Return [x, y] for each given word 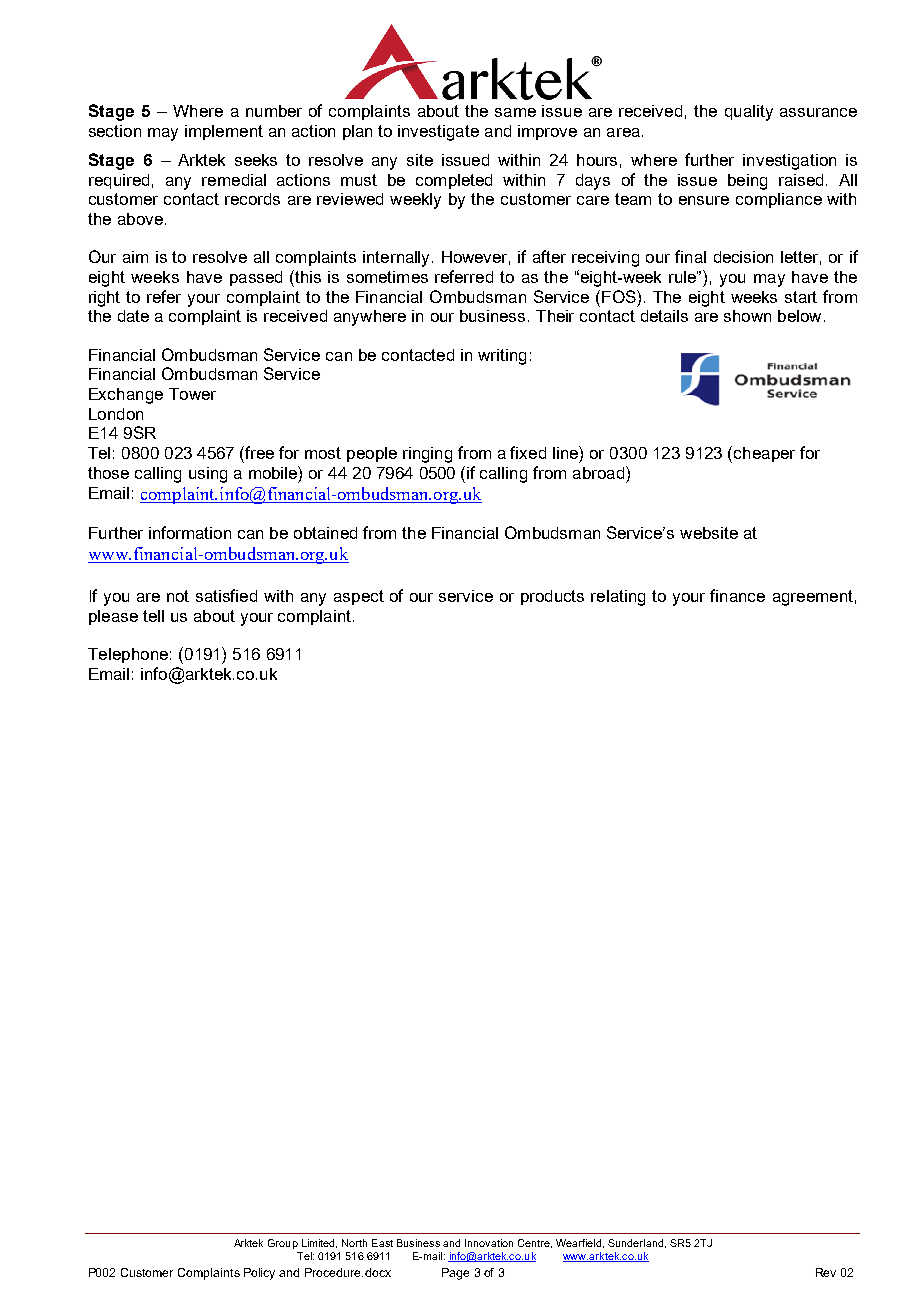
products [552, 597]
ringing [427, 455]
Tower [192, 394]
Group [283, 1244]
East [382, 1243]
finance [737, 595]
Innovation [489, 1243]
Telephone [128, 655]
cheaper [764, 454]
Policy [259, 1274]
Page [455, 1274]
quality [749, 113]
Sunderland [635, 1243]
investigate [438, 133]
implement [224, 132]
